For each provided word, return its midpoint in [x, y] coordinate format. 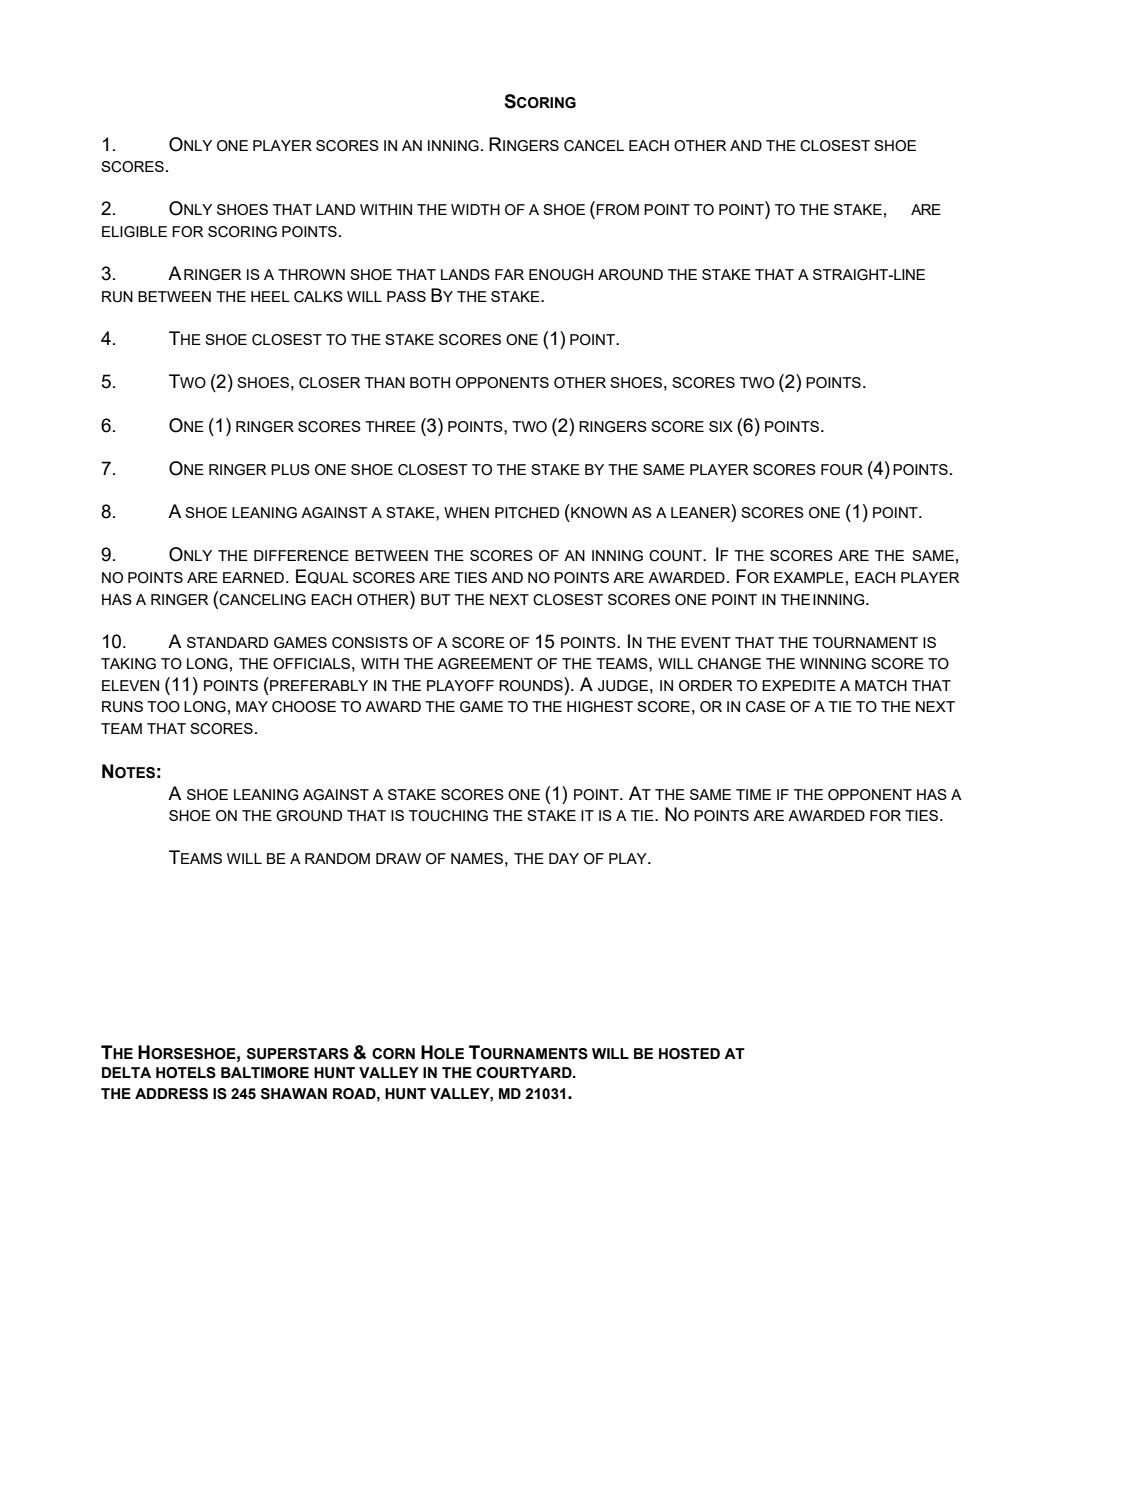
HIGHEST [600, 707]
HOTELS [186, 1073]
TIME [753, 794]
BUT [436, 600]
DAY [564, 858]
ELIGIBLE [134, 232]
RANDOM [337, 859]
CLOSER [329, 383]
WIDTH [475, 209]
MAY [252, 706]
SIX [721, 426]
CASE [766, 707]
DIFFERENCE [301, 556]
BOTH [430, 383]
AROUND [630, 275]
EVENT [706, 642]
